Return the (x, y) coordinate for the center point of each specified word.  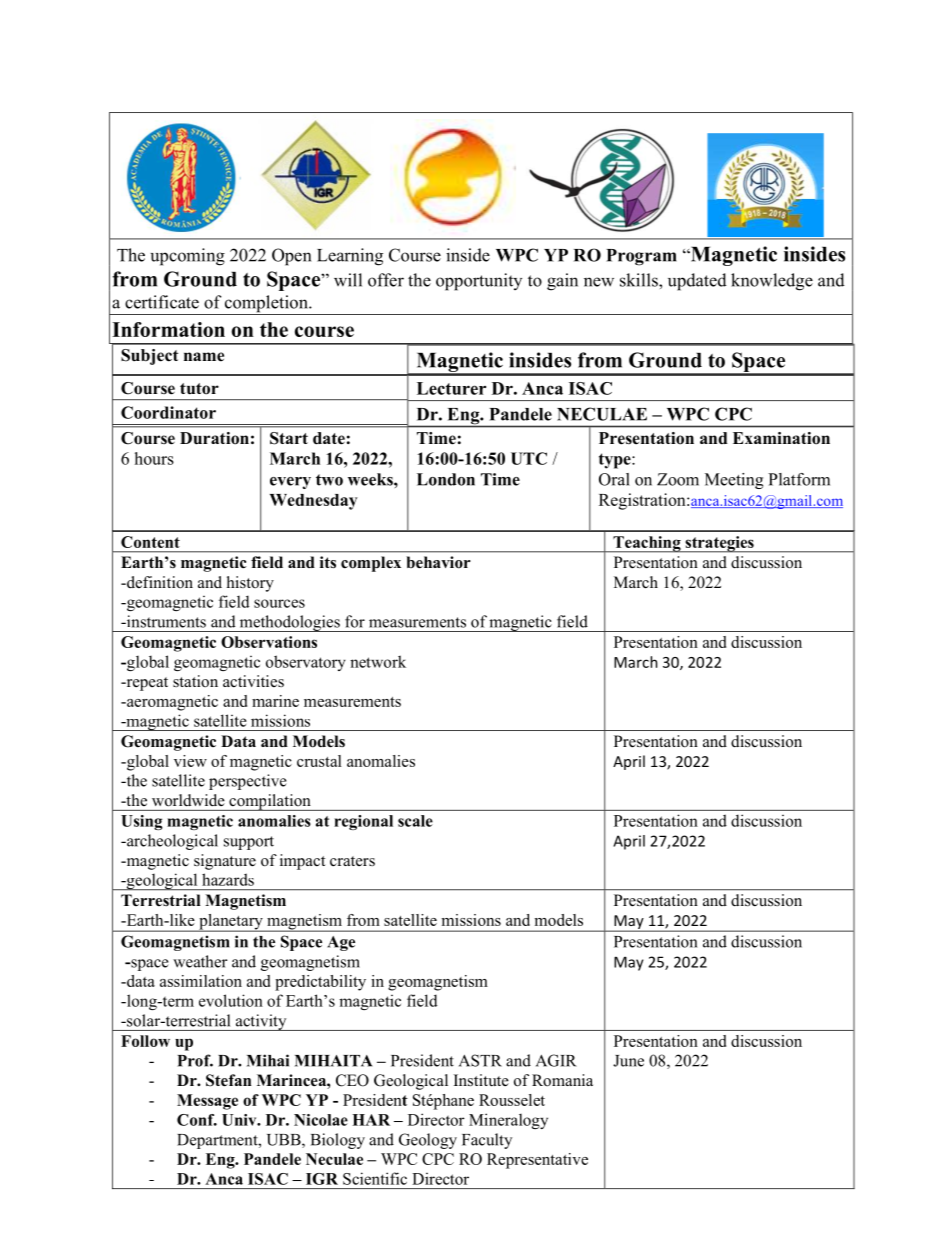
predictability (320, 983)
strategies (719, 544)
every (290, 483)
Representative (537, 1161)
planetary (231, 923)
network (378, 661)
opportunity (479, 282)
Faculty (487, 1141)
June (628, 1061)
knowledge (772, 282)
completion (266, 305)
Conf (197, 1120)
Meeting (734, 481)
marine (275, 701)
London (446, 479)
